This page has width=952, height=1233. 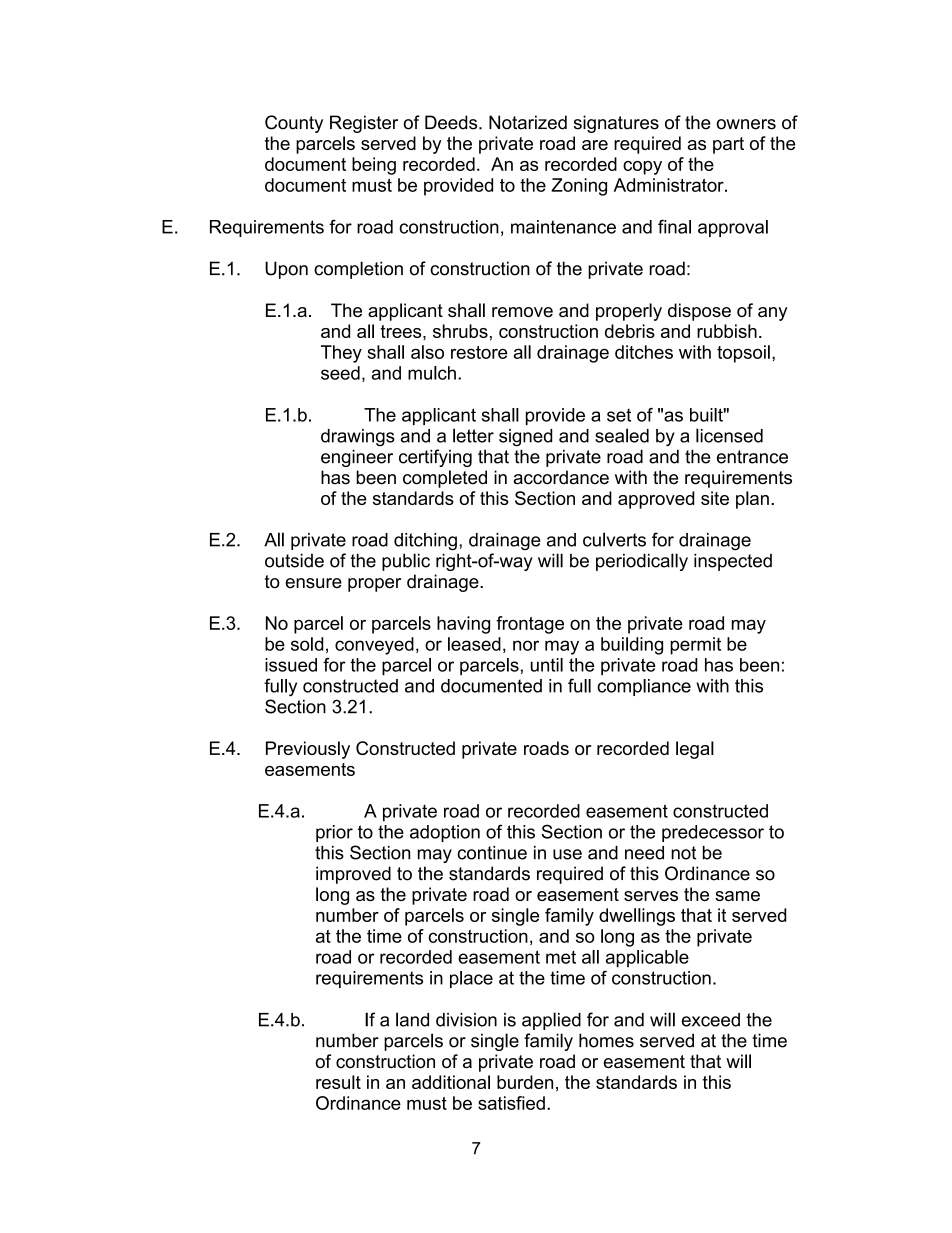 What do you see at coordinates (308, 750) in the page?
I see `Previously` at bounding box center [308, 750].
